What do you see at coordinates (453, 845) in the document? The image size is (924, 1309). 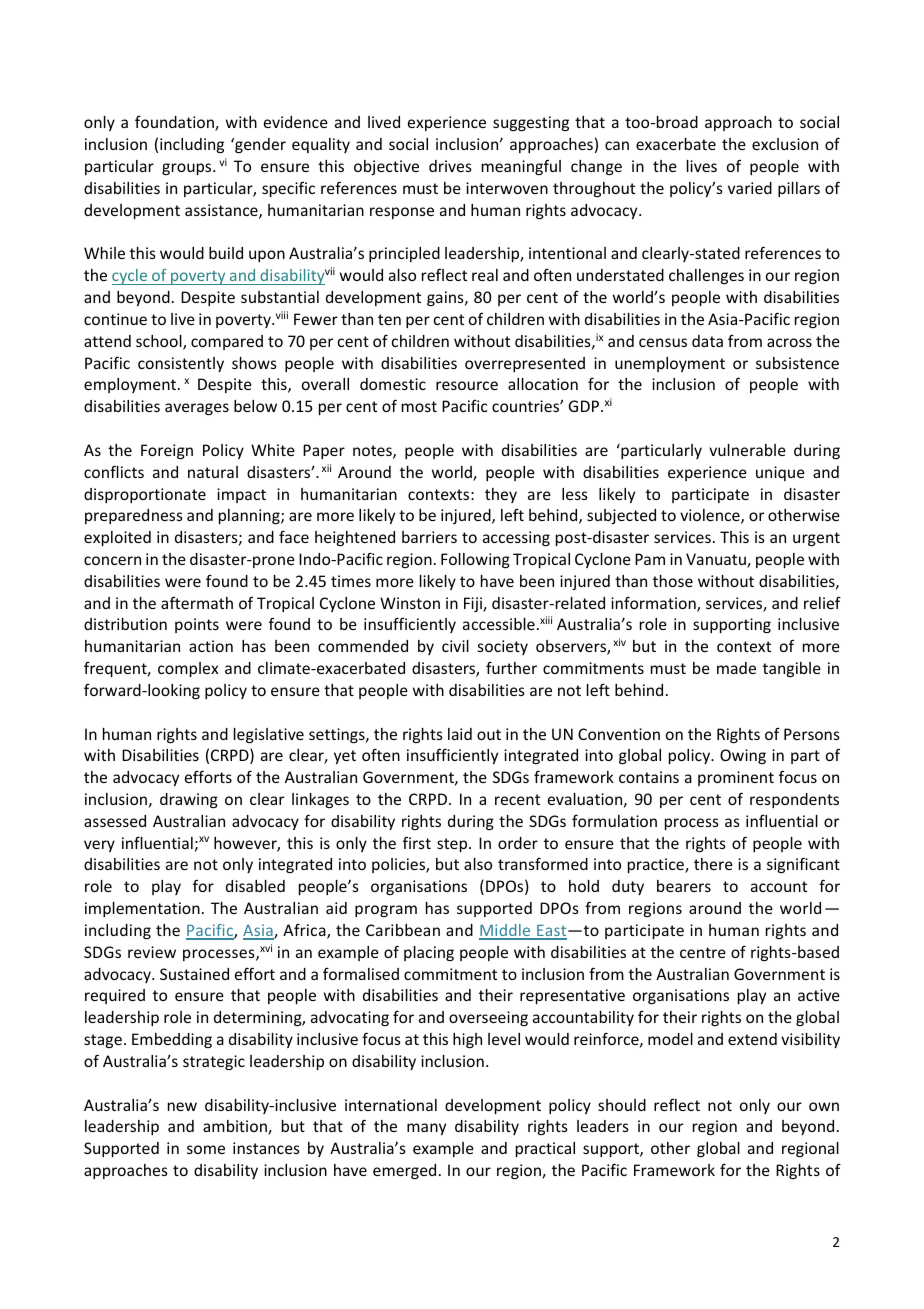 I see `step` at bounding box center [453, 845].
